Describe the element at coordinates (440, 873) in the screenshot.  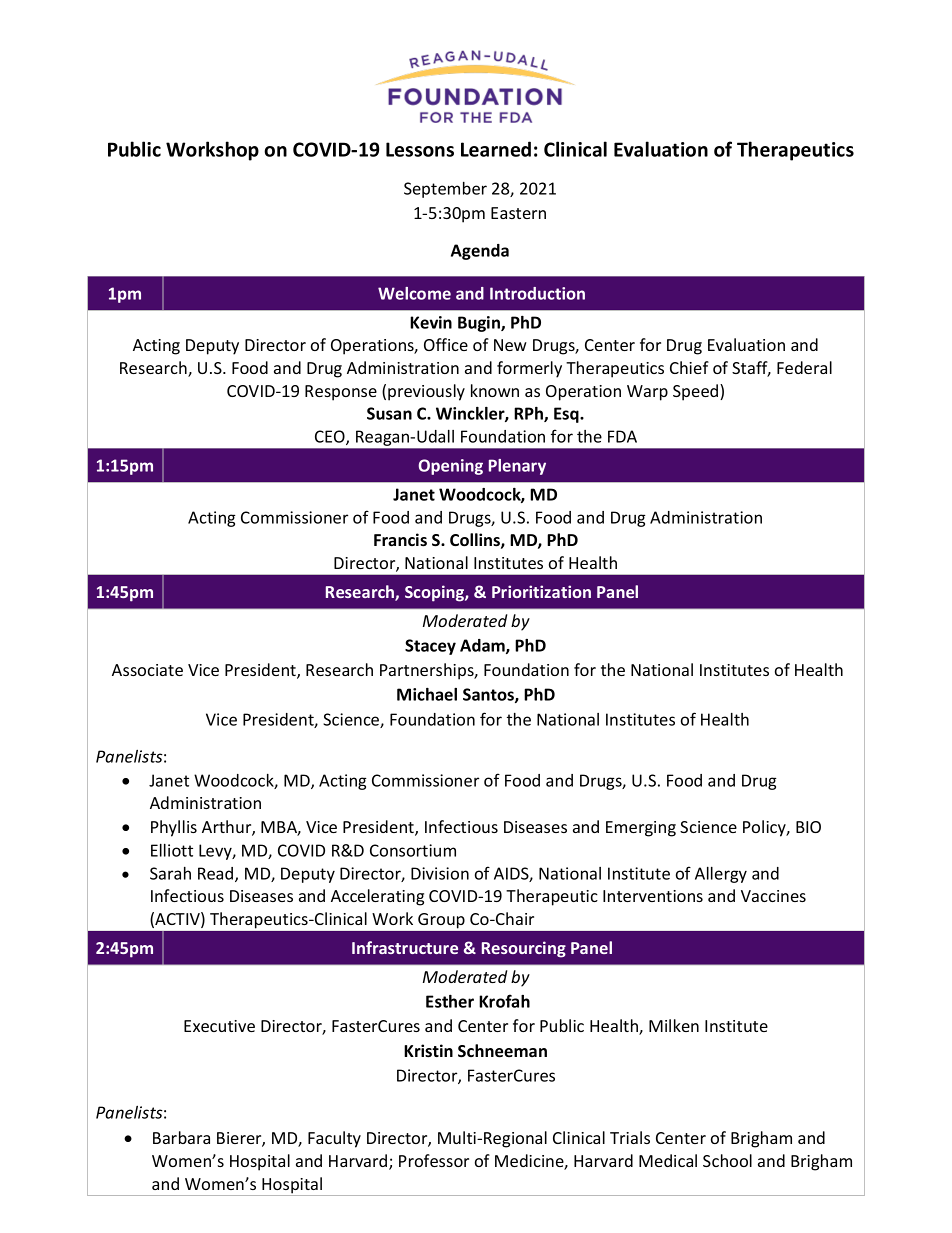
I see `Division` at that location.
